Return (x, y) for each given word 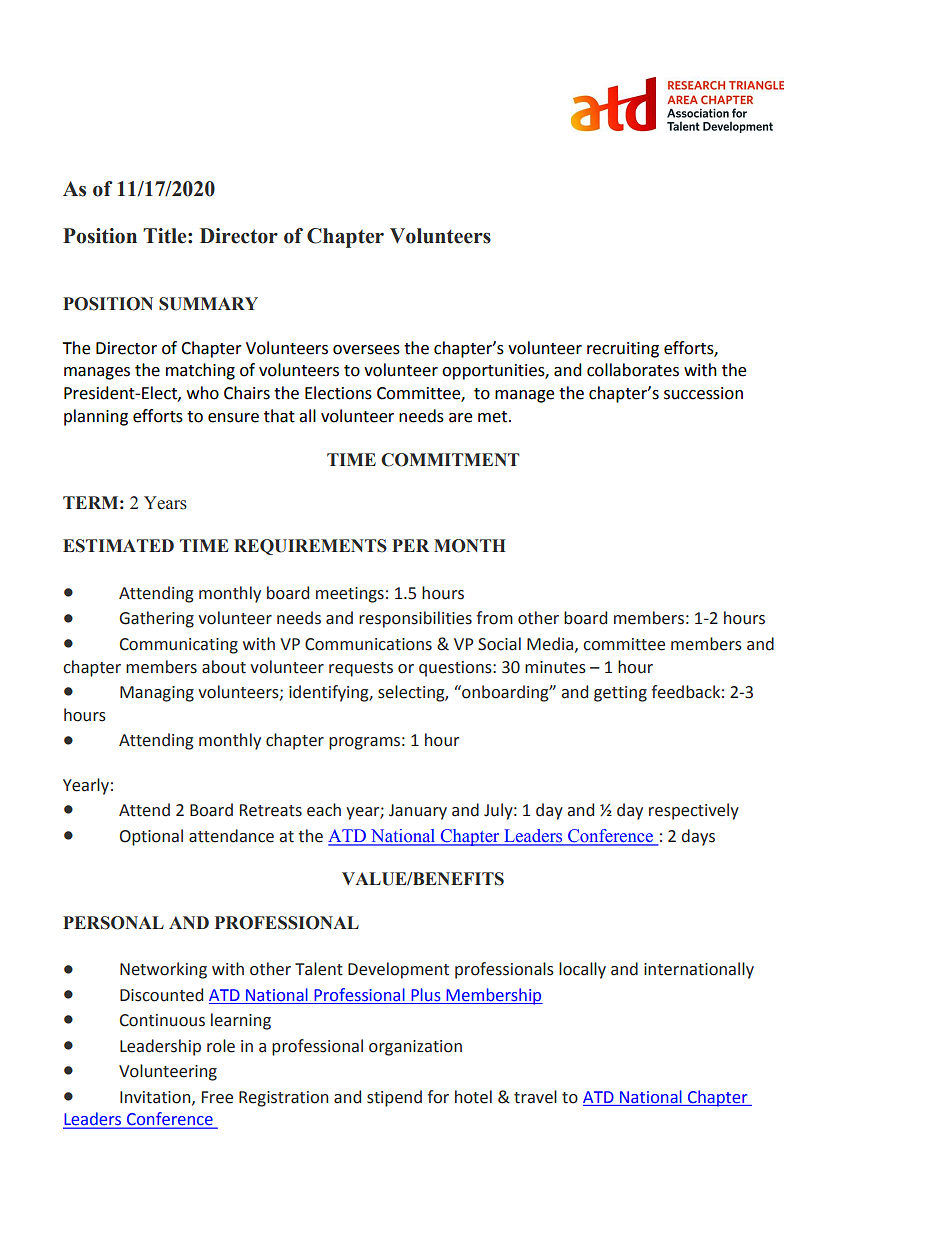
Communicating (179, 646)
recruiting (623, 350)
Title (166, 236)
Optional (151, 837)
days (698, 837)
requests (361, 669)
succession (703, 393)
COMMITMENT (450, 460)
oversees (366, 350)
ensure (233, 418)
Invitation (156, 1098)
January (418, 812)
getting (620, 694)
